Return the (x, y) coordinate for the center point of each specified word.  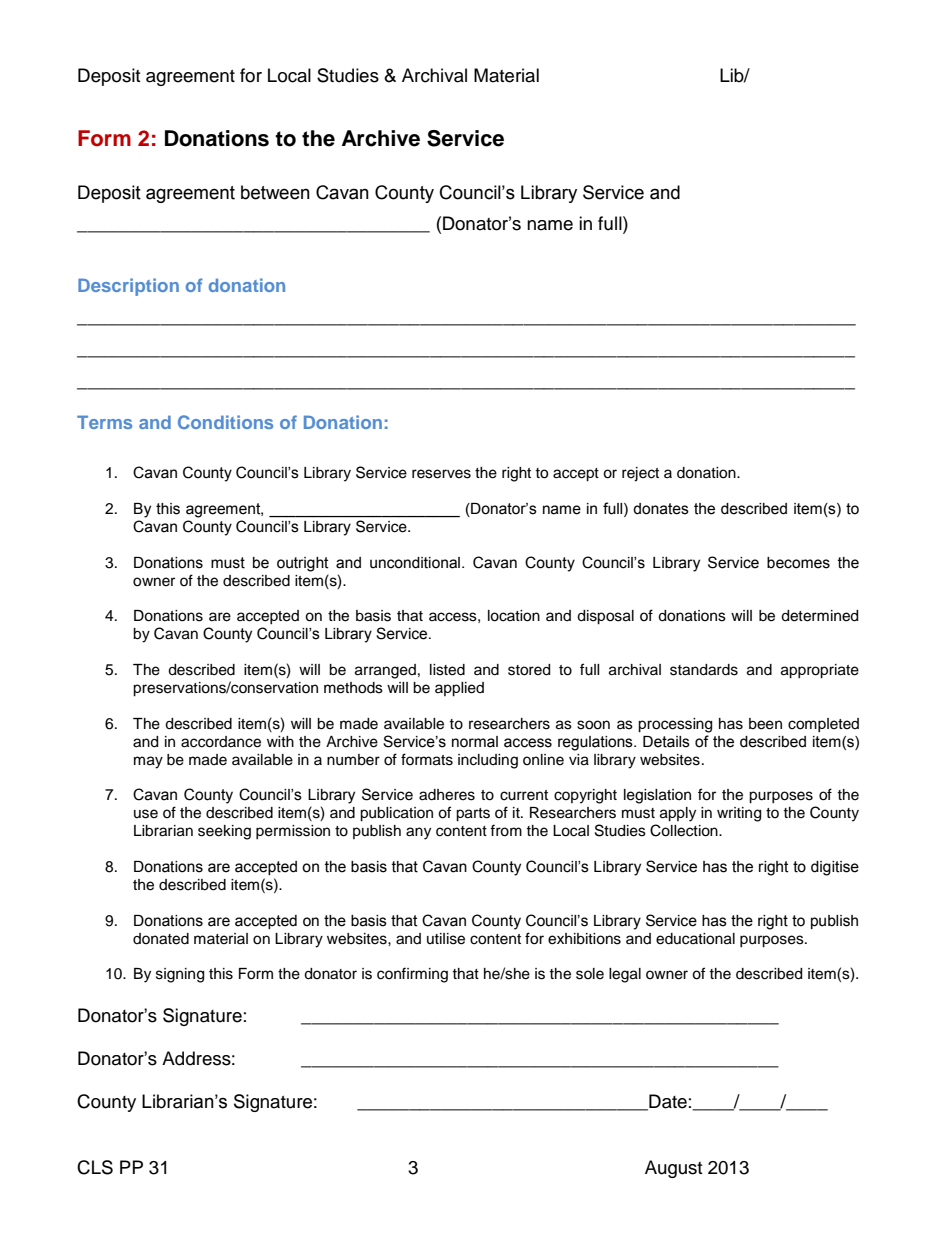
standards (704, 670)
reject (640, 474)
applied (459, 689)
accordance (221, 742)
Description (128, 287)
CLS (95, 1167)
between (275, 192)
